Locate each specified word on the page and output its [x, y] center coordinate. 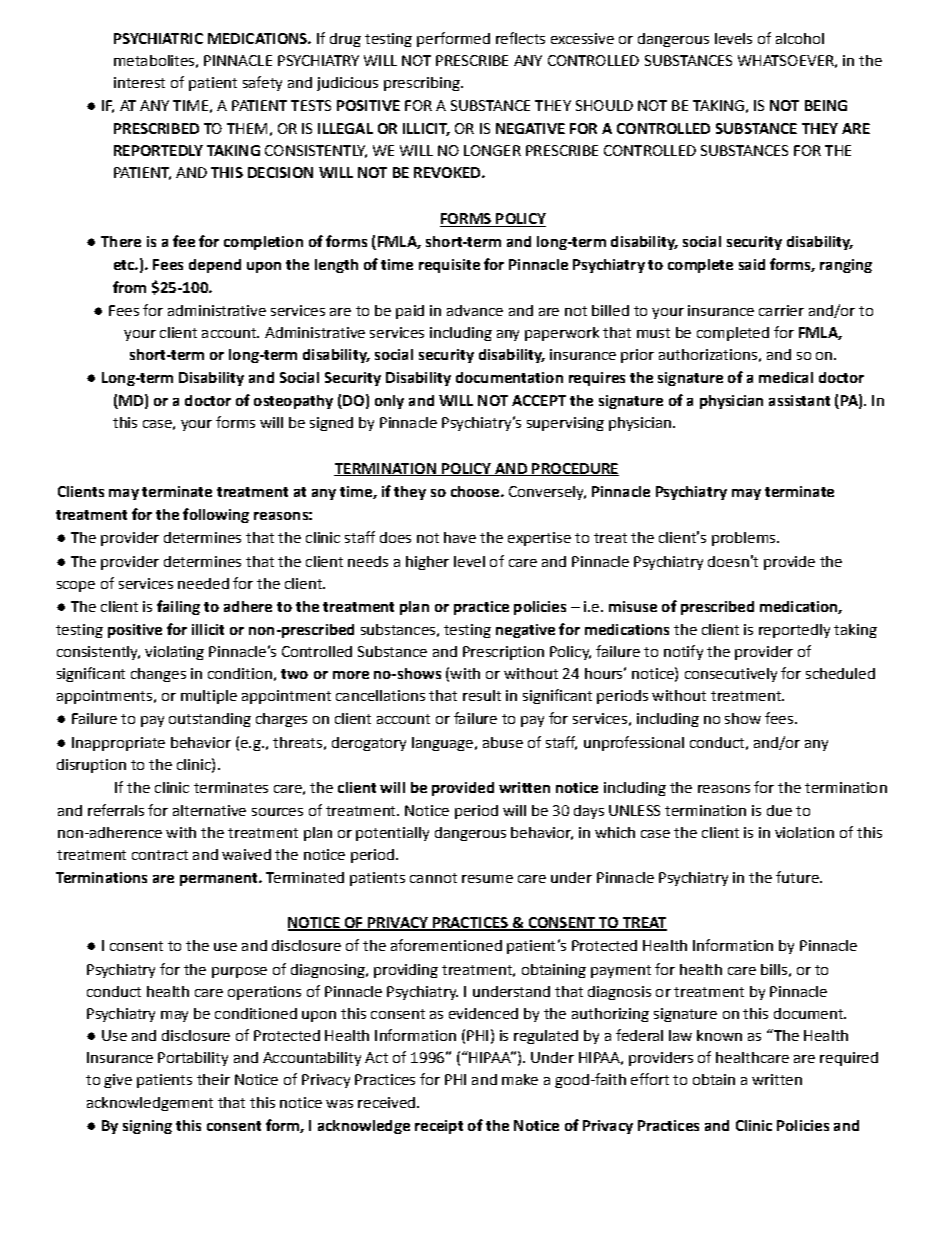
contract [160, 855]
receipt [439, 1127]
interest [139, 82]
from [129, 287]
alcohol [800, 38]
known [719, 1035]
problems [745, 539]
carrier [781, 310]
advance [475, 310]
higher [427, 563]
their [213, 1079]
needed [203, 583]
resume [487, 879]
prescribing [423, 84]
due [779, 810]
